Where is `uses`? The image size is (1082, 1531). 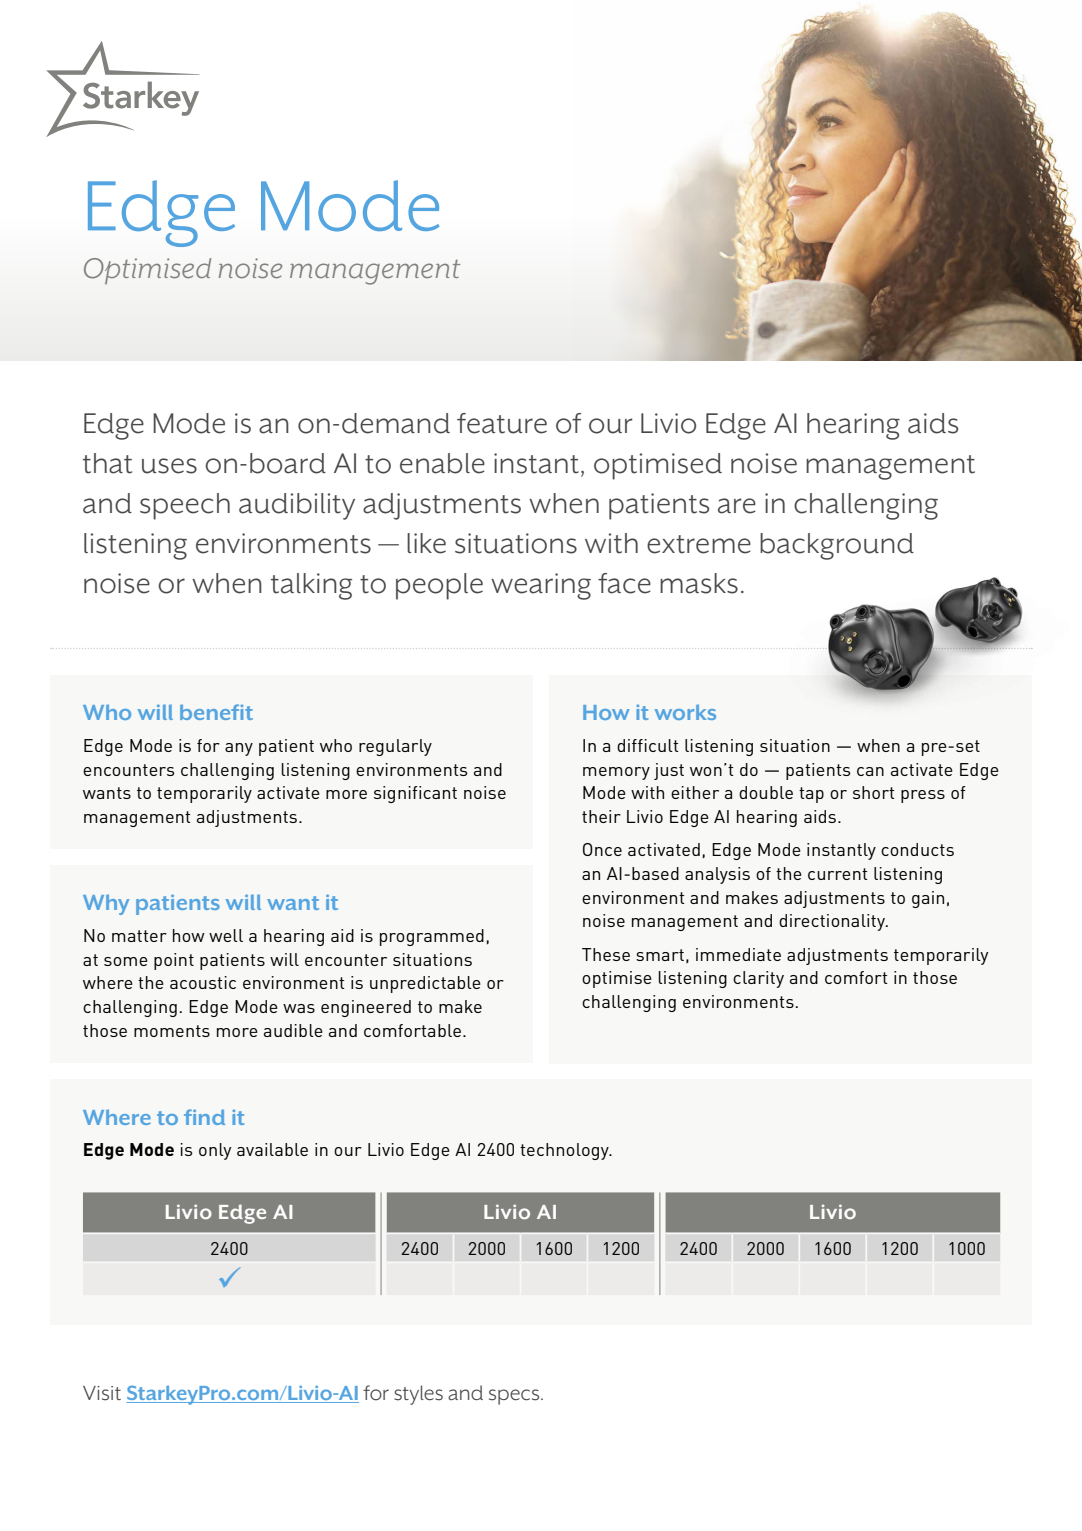
uses is located at coordinates (169, 466).
